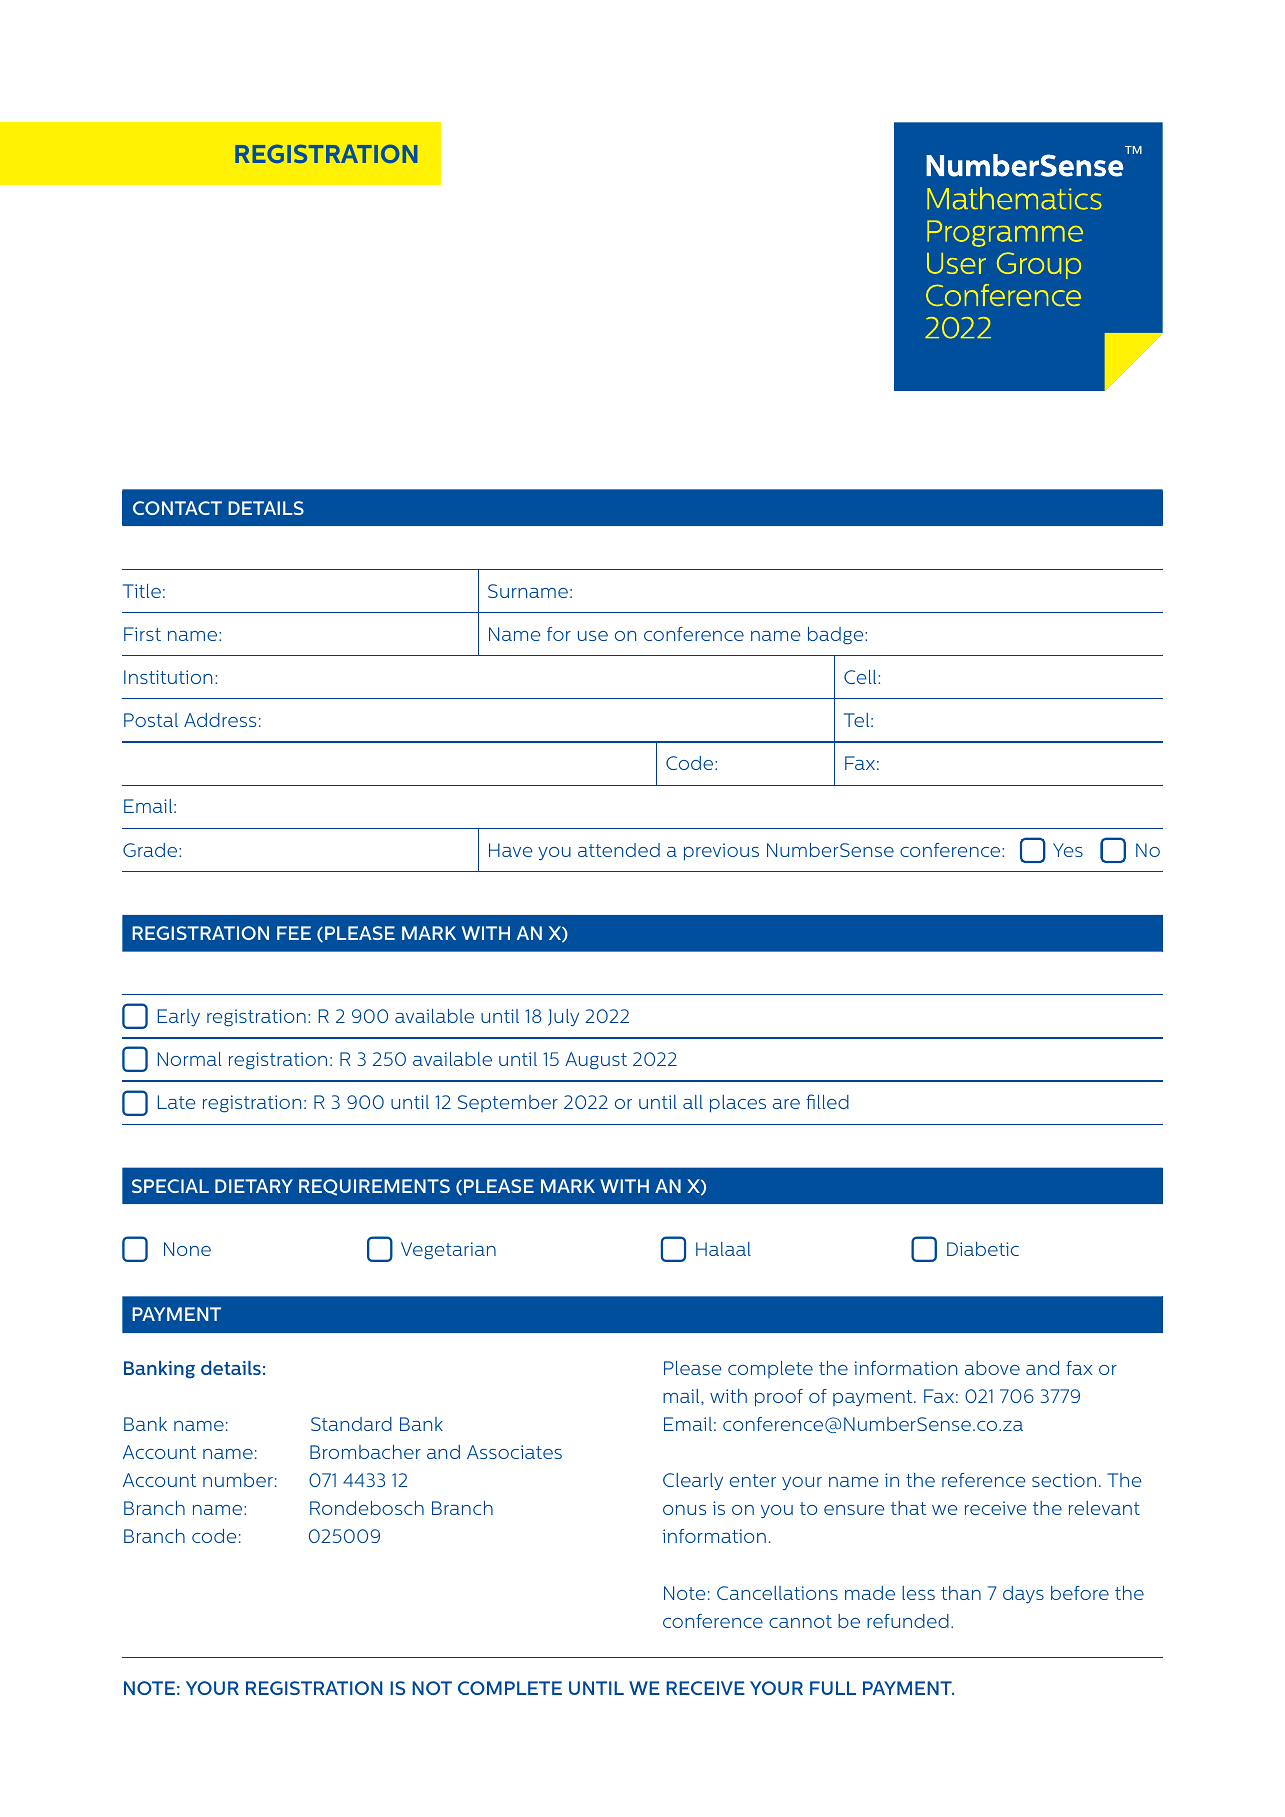  I want to click on CONTACT, so click(177, 508).
